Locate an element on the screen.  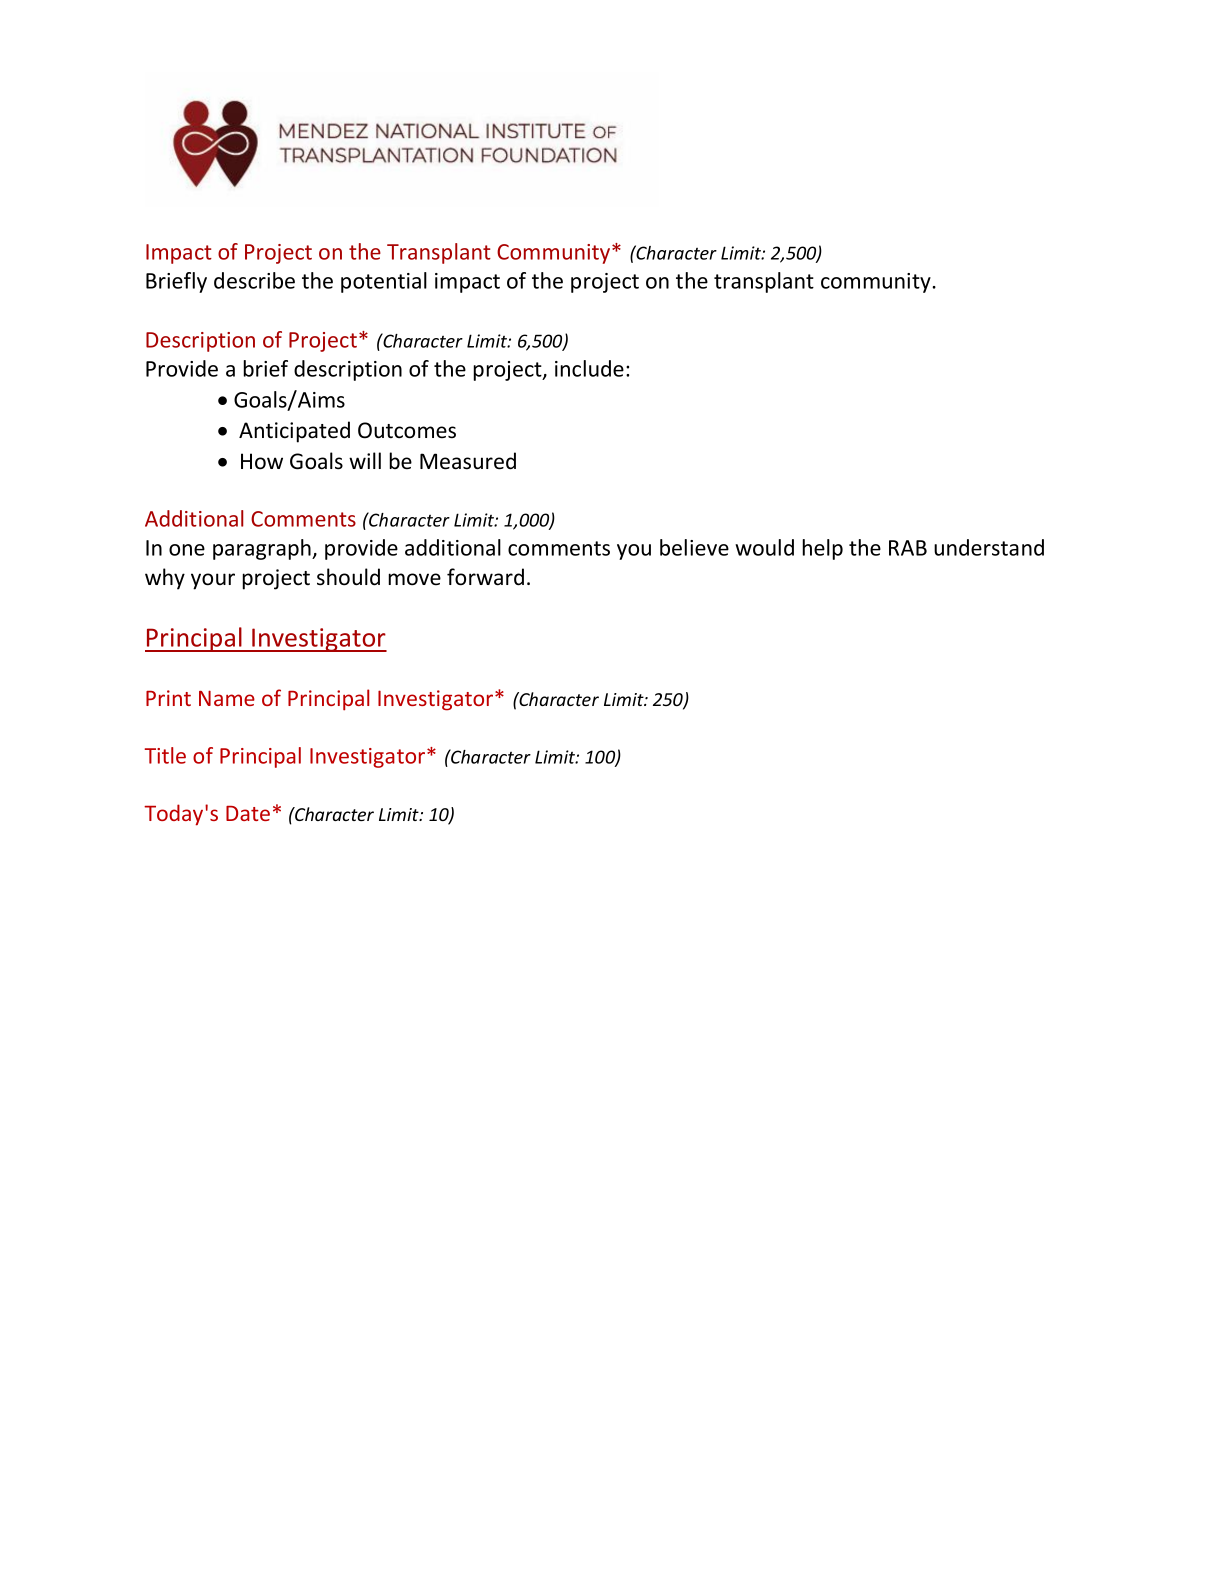
describe is located at coordinates (254, 280).
